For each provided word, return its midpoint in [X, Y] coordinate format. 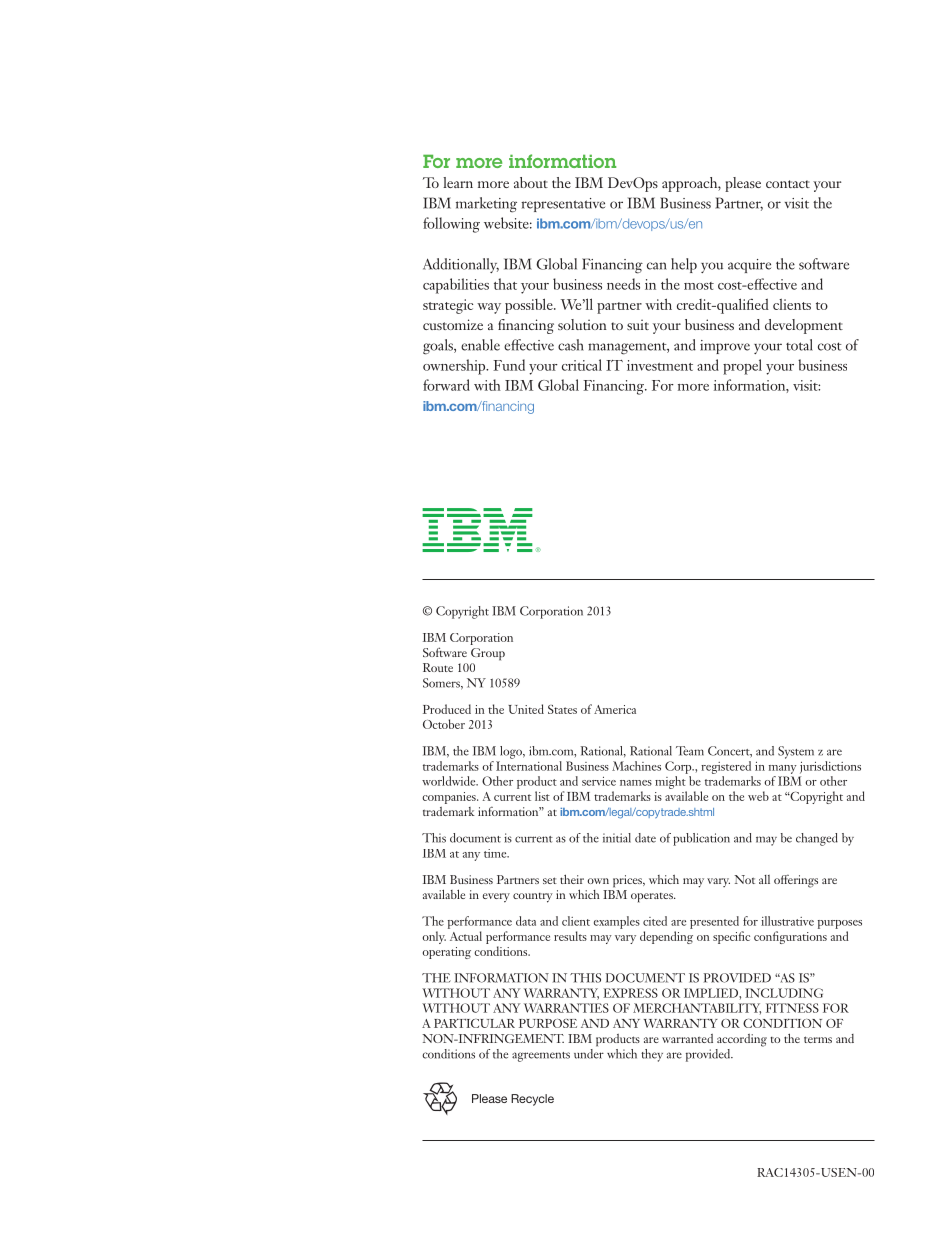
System [796, 752]
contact [788, 184]
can [657, 266]
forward [446, 385]
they [652, 1055]
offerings [796, 881]
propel [742, 367]
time [496, 853]
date [645, 838]
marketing [486, 205]
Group [488, 654]
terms [818, 1039]
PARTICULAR [474, 1023]
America [615, 709]
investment [660, 365]
